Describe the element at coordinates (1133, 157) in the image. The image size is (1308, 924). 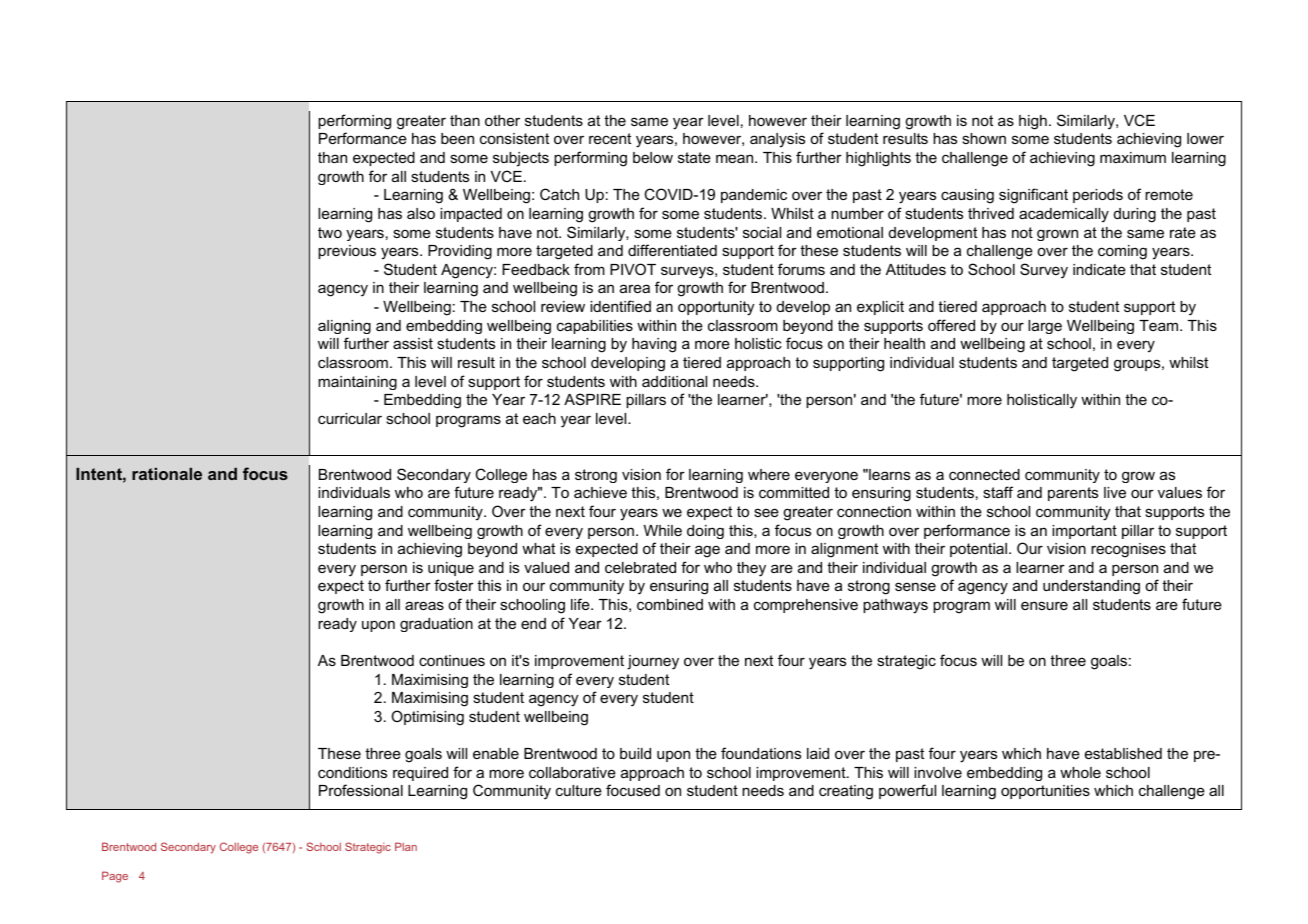
I see `maximum` at that location.
